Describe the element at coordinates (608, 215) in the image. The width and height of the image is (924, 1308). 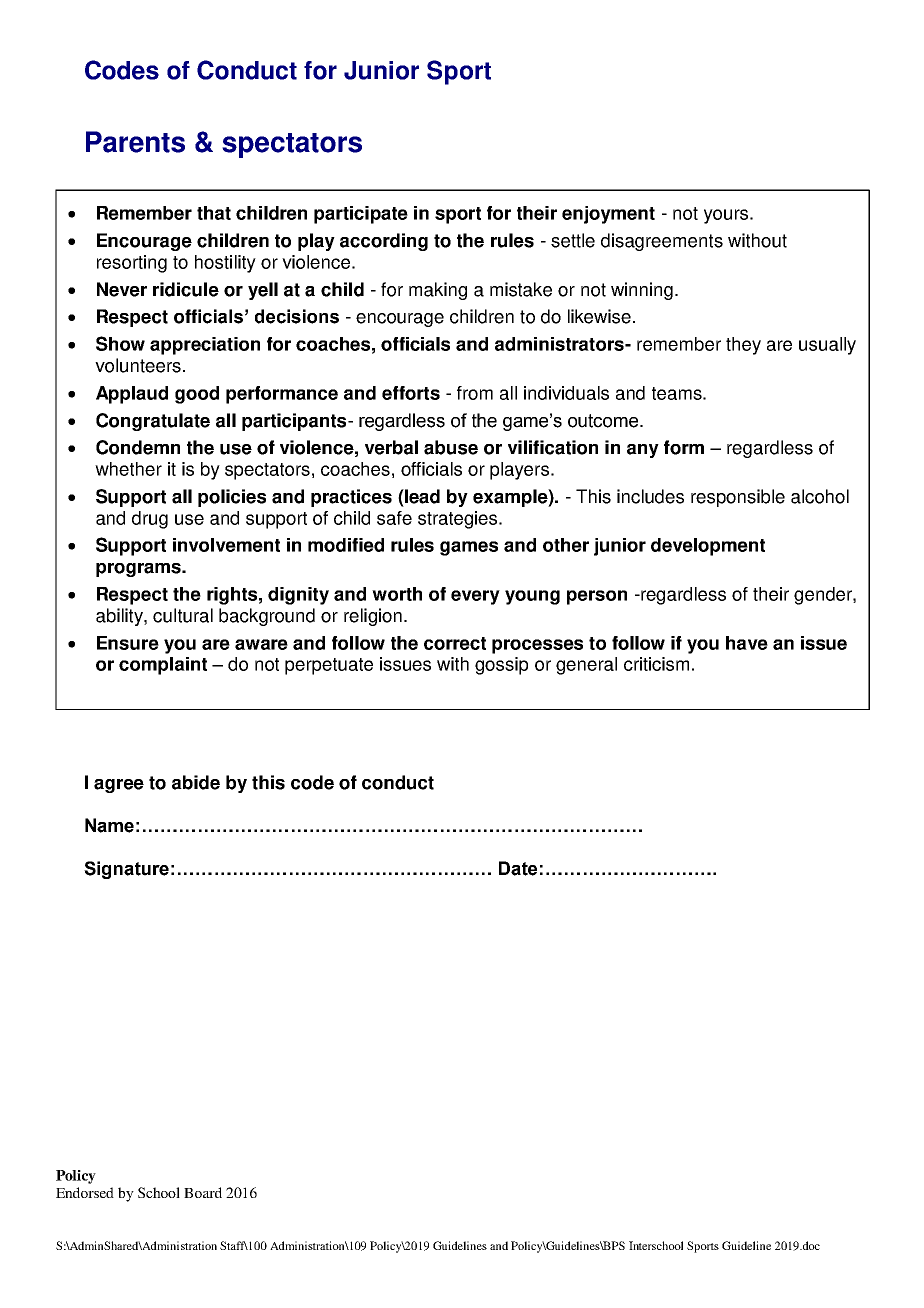
I see `enjoyment` at that location.
